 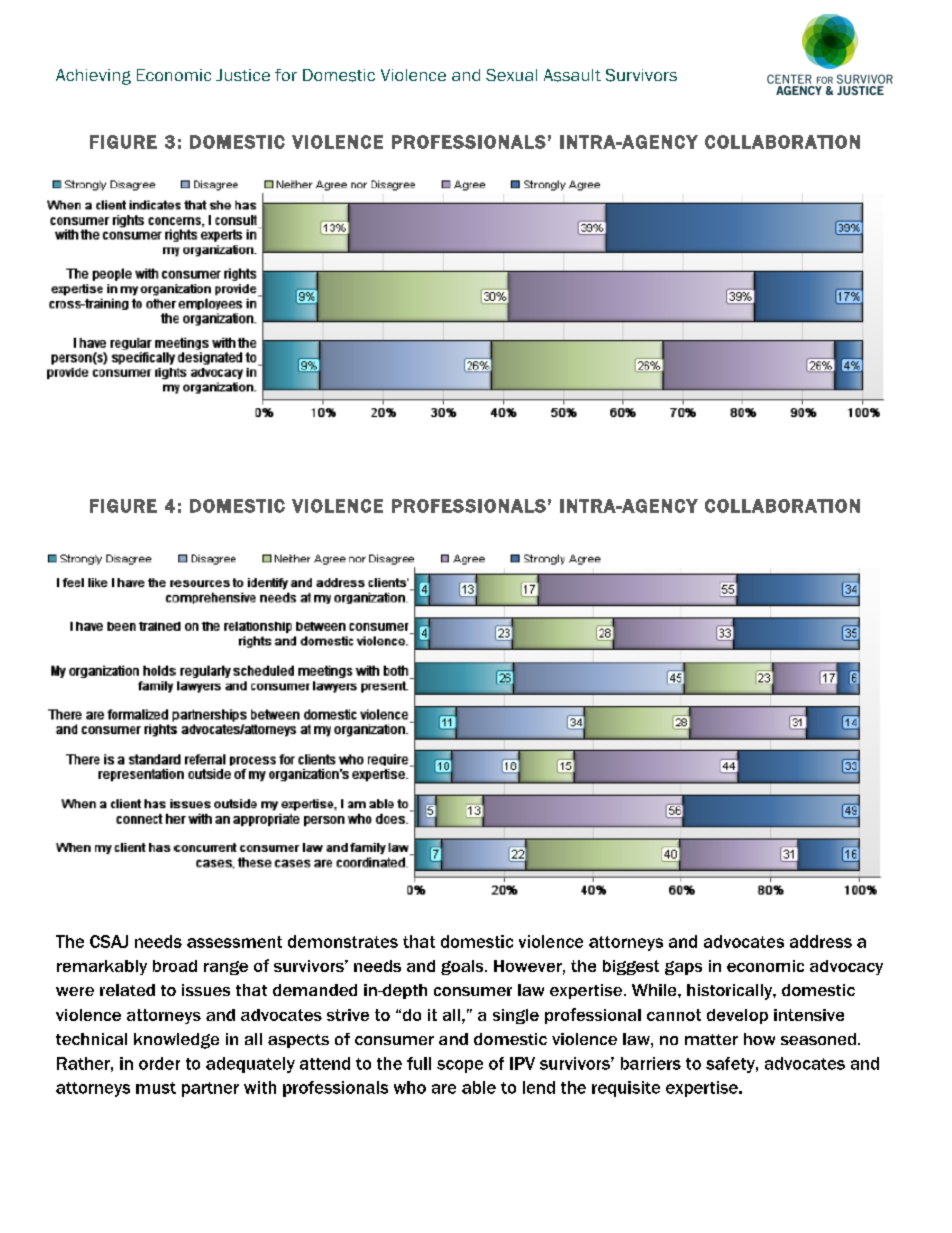 I want to click on address, so click(x=821, y=941).
